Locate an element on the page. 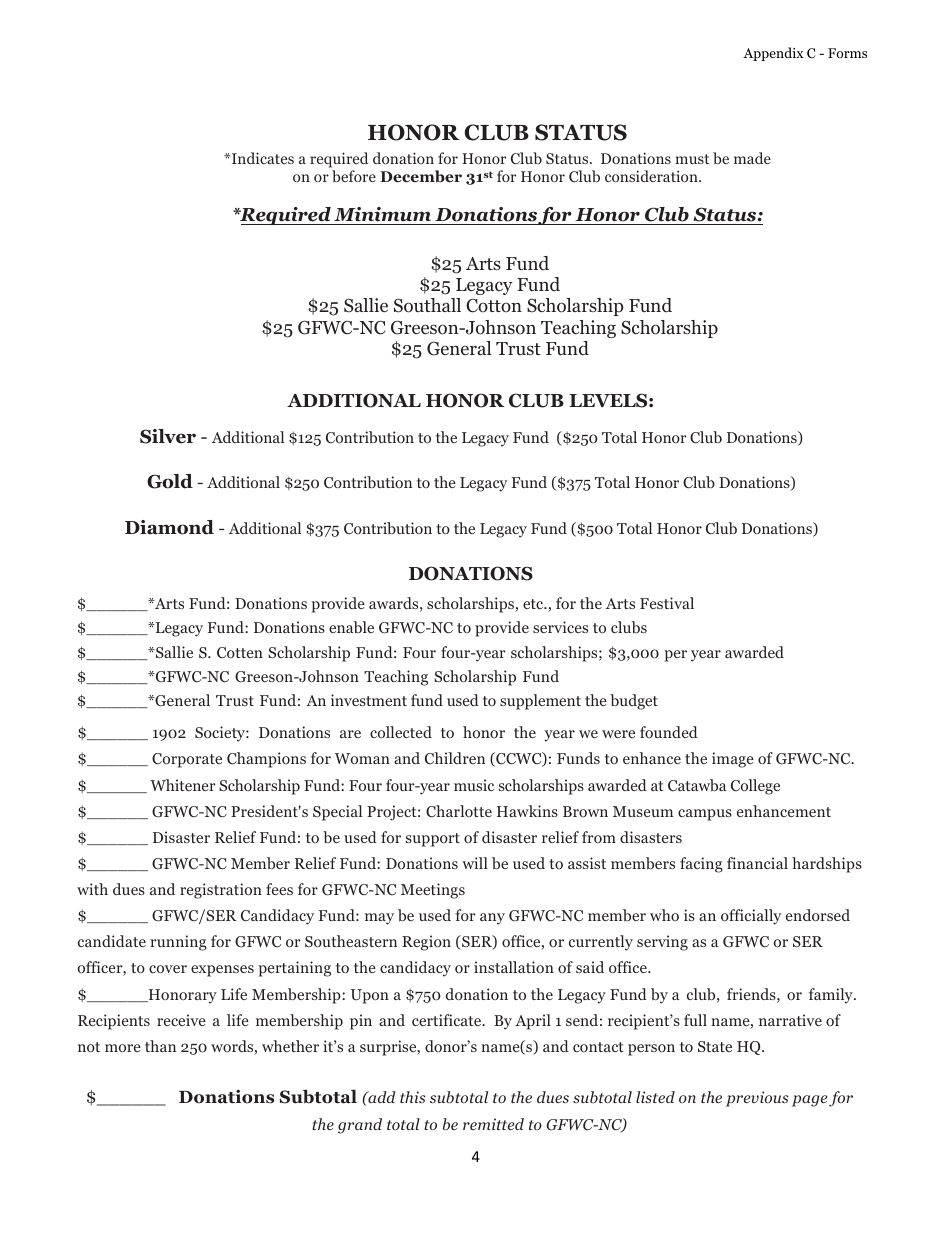 The width and height of the image is (952, 1233). Silver is located at coordinates (168, 436).
